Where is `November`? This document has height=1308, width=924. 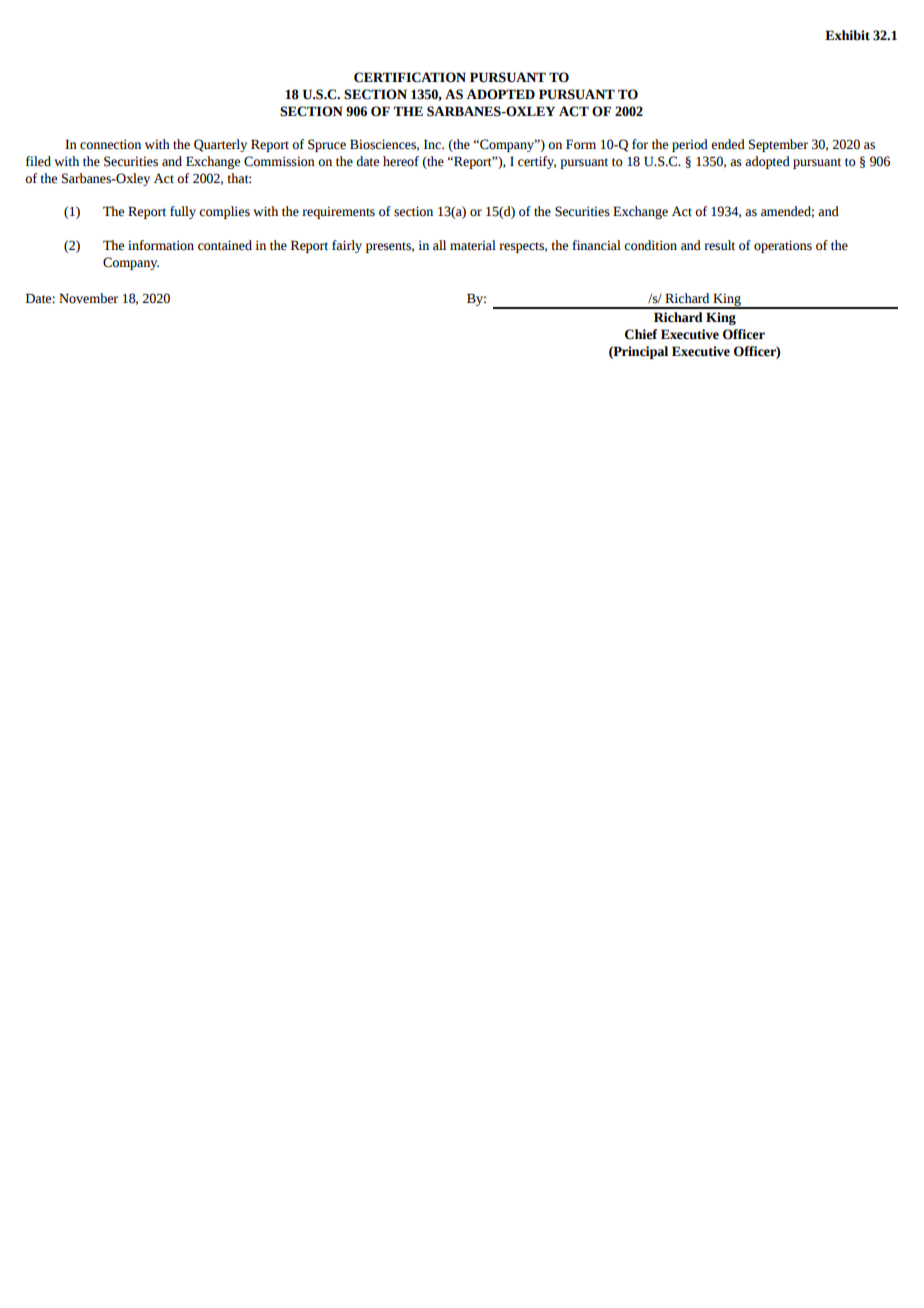
November is located at coordinates (88, 298).
